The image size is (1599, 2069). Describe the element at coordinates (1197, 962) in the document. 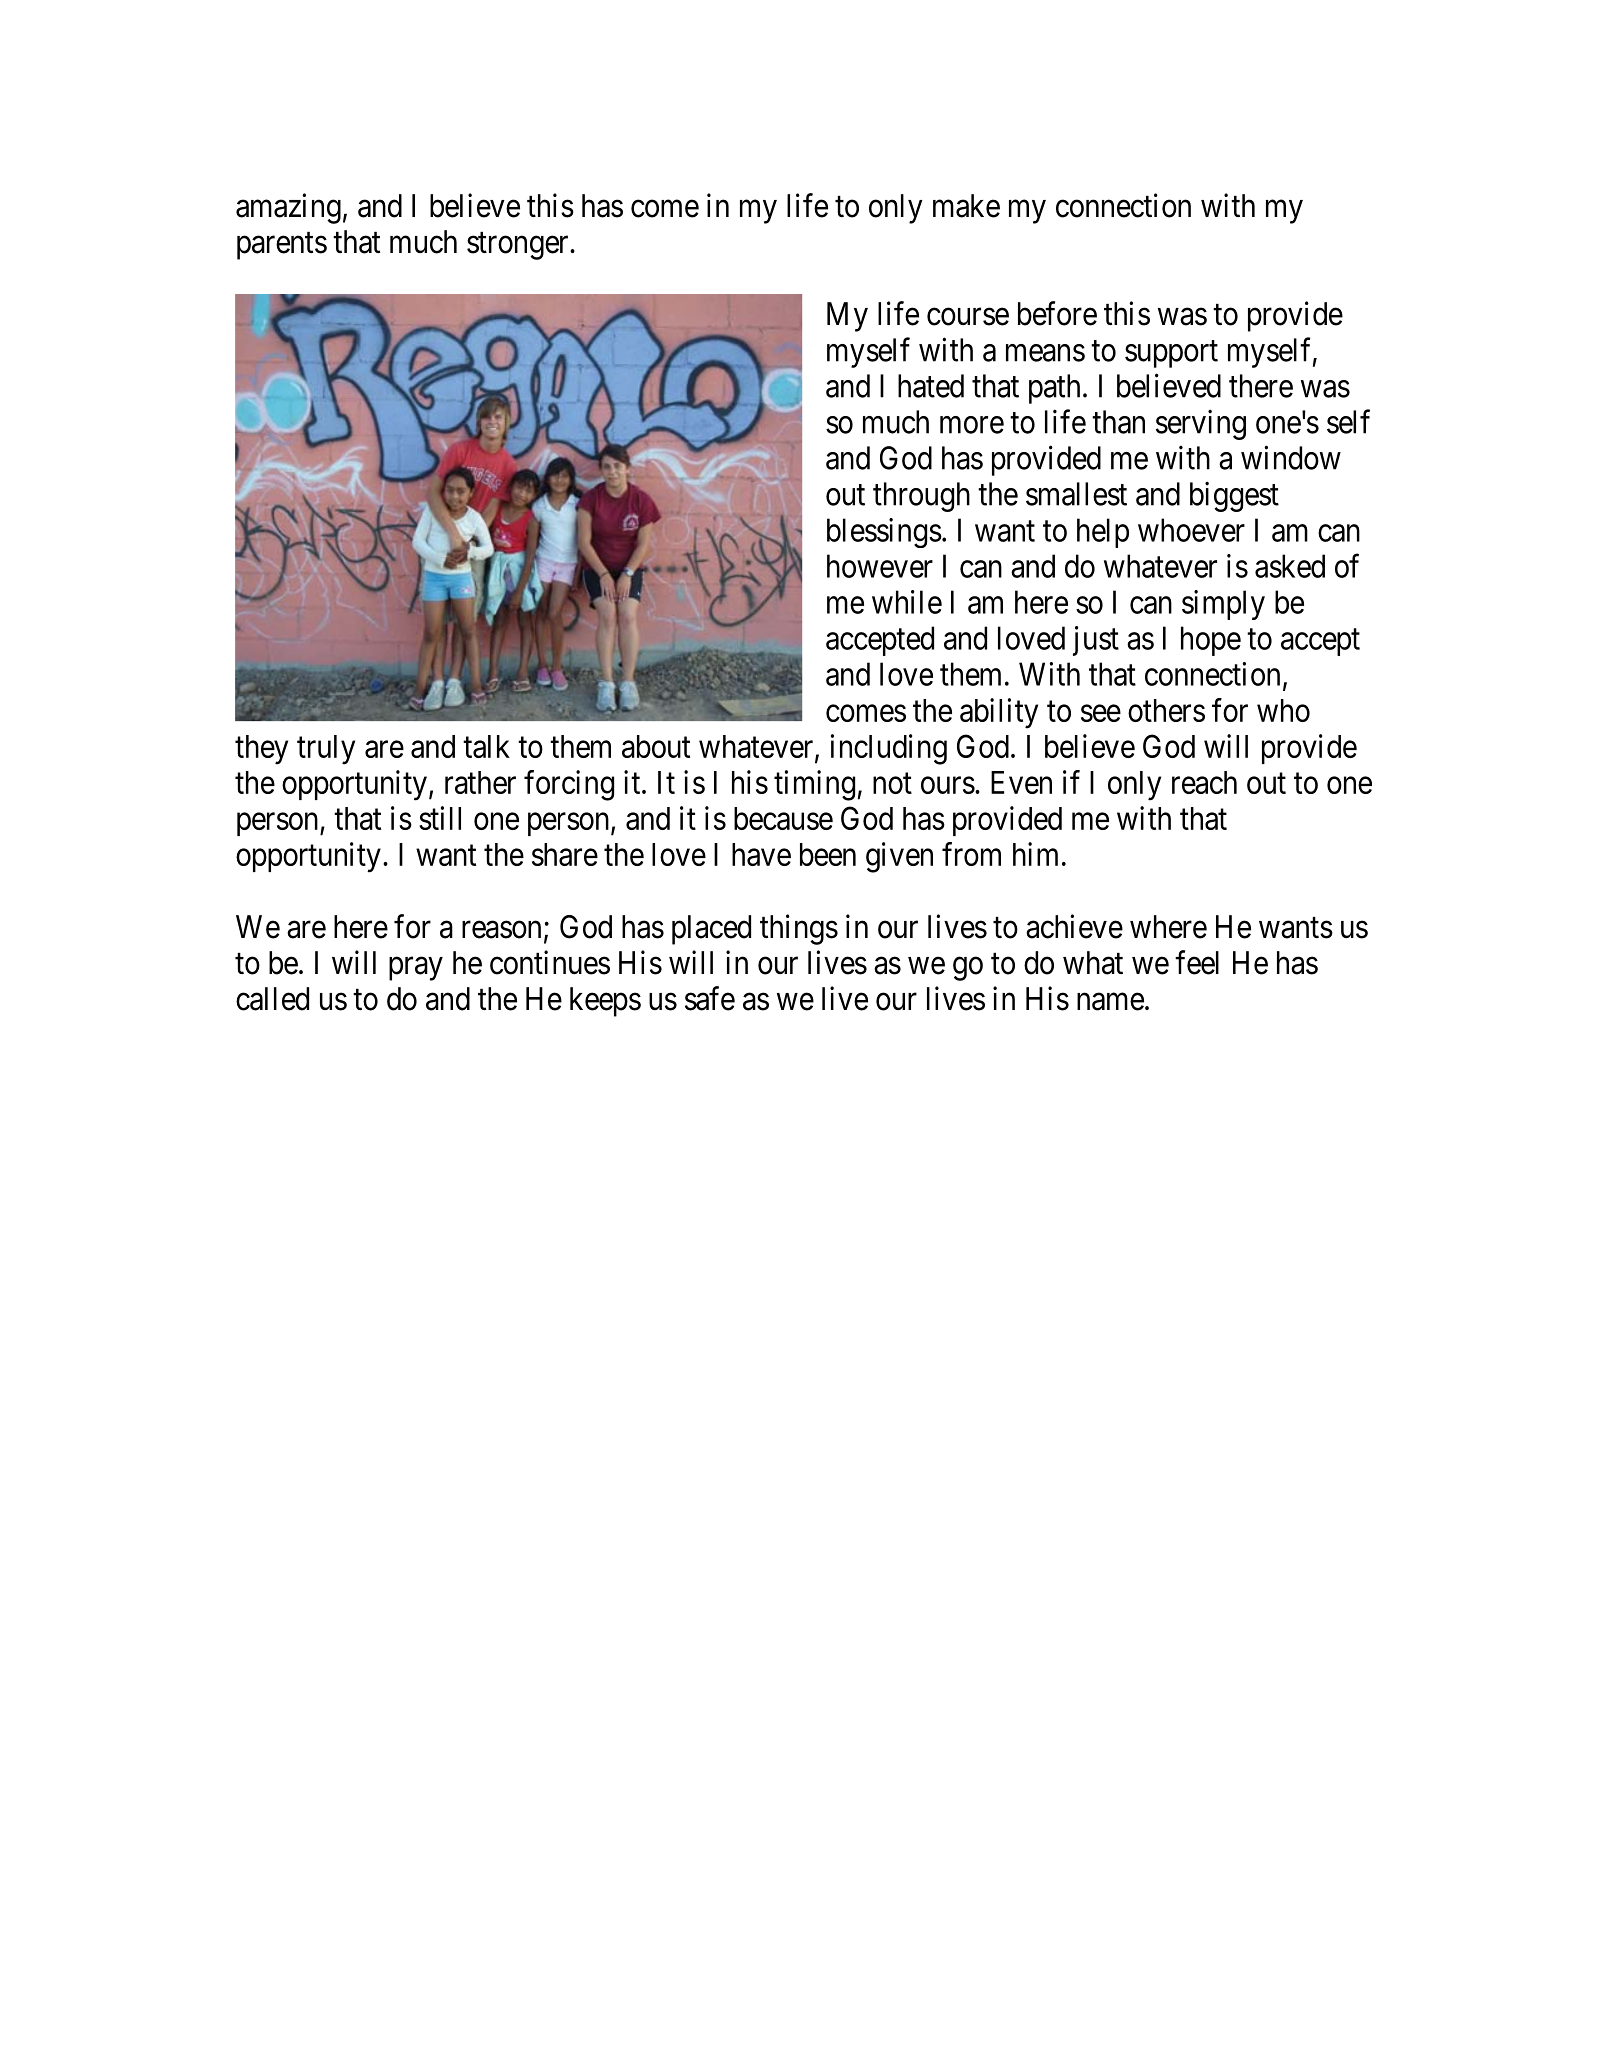

I see `feel` at that location.
